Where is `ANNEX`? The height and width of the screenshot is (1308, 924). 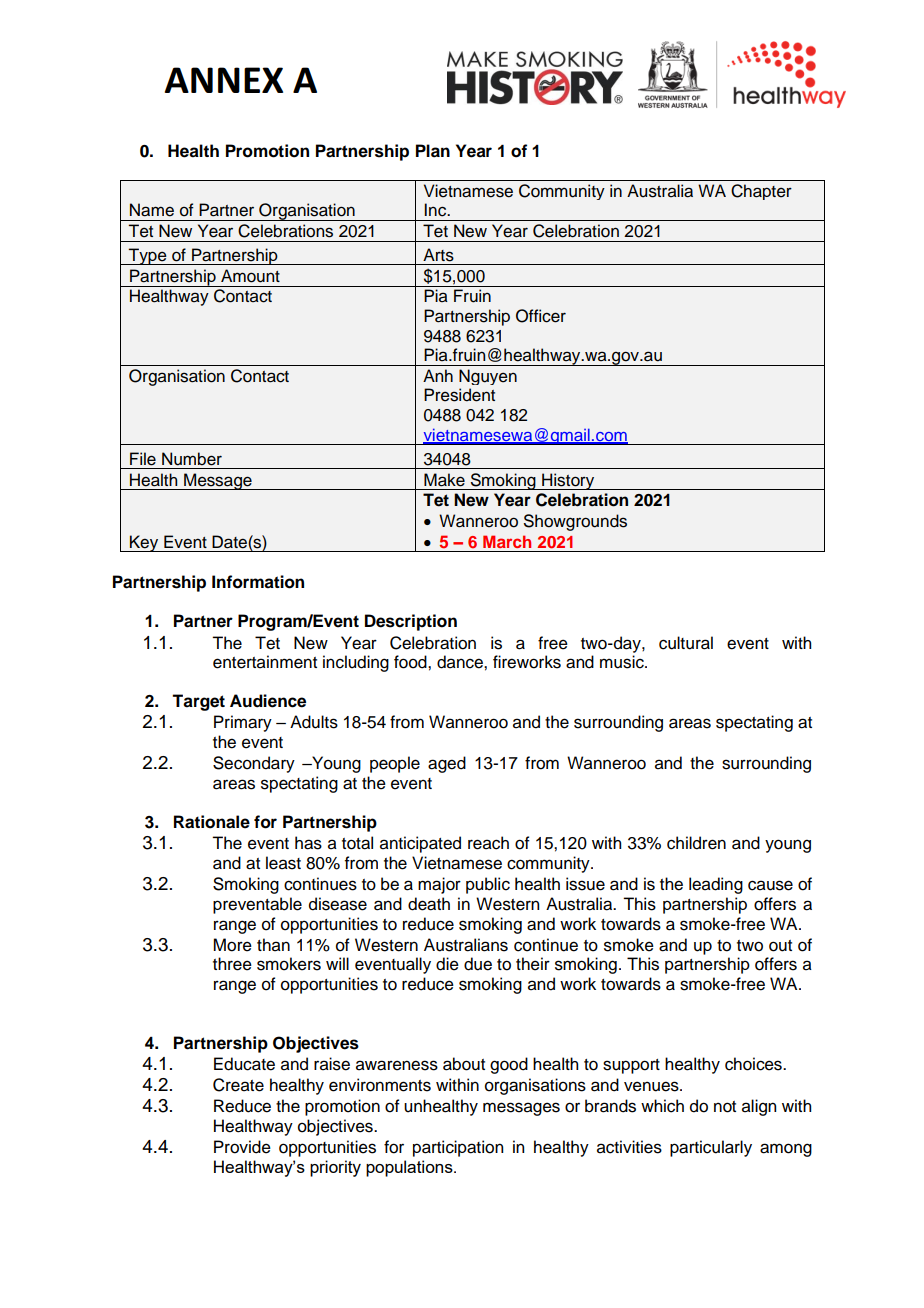 ANNEX is located at coordinates (224, 80).
